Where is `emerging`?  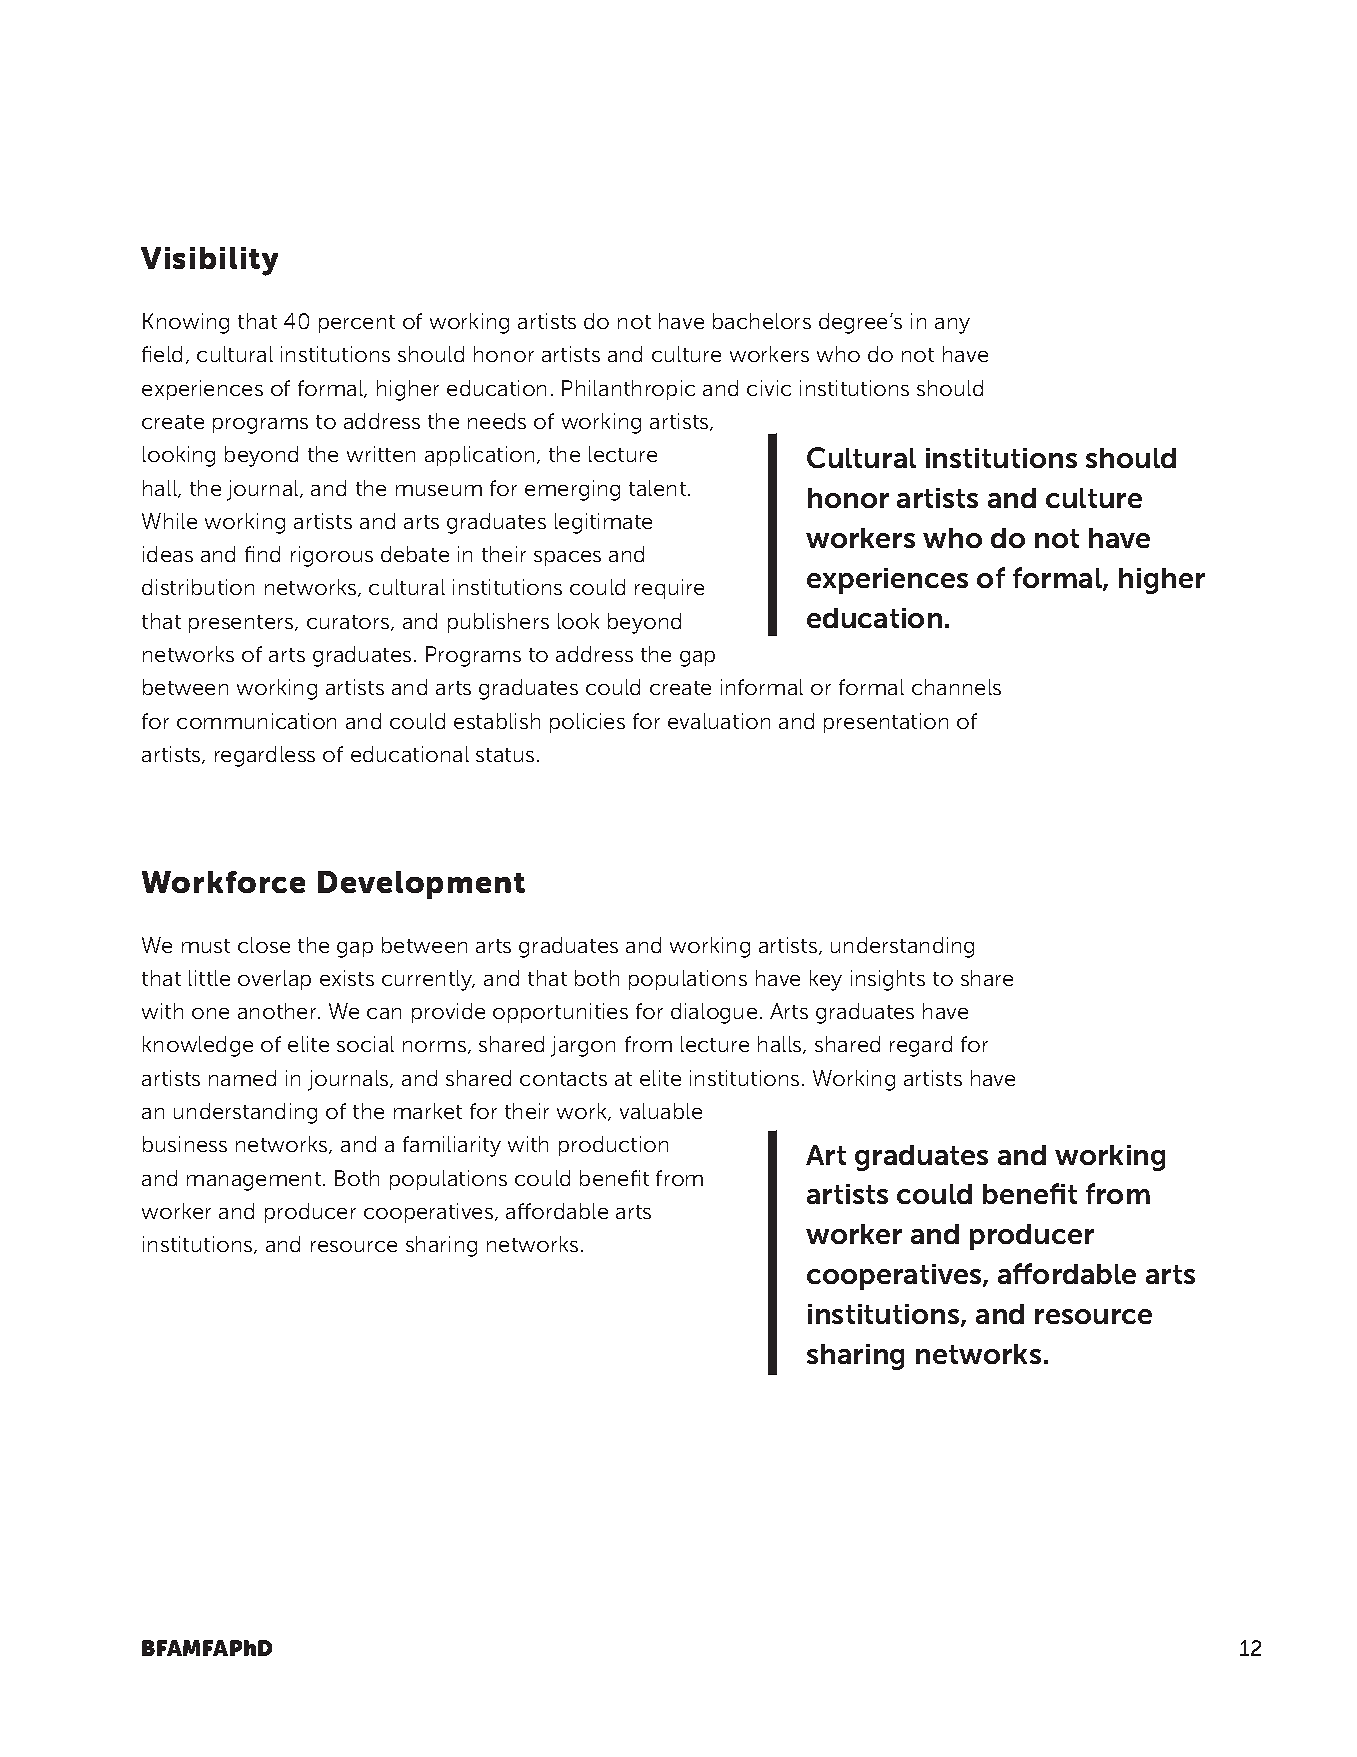 emerging is located at coordinates (572, 490).
